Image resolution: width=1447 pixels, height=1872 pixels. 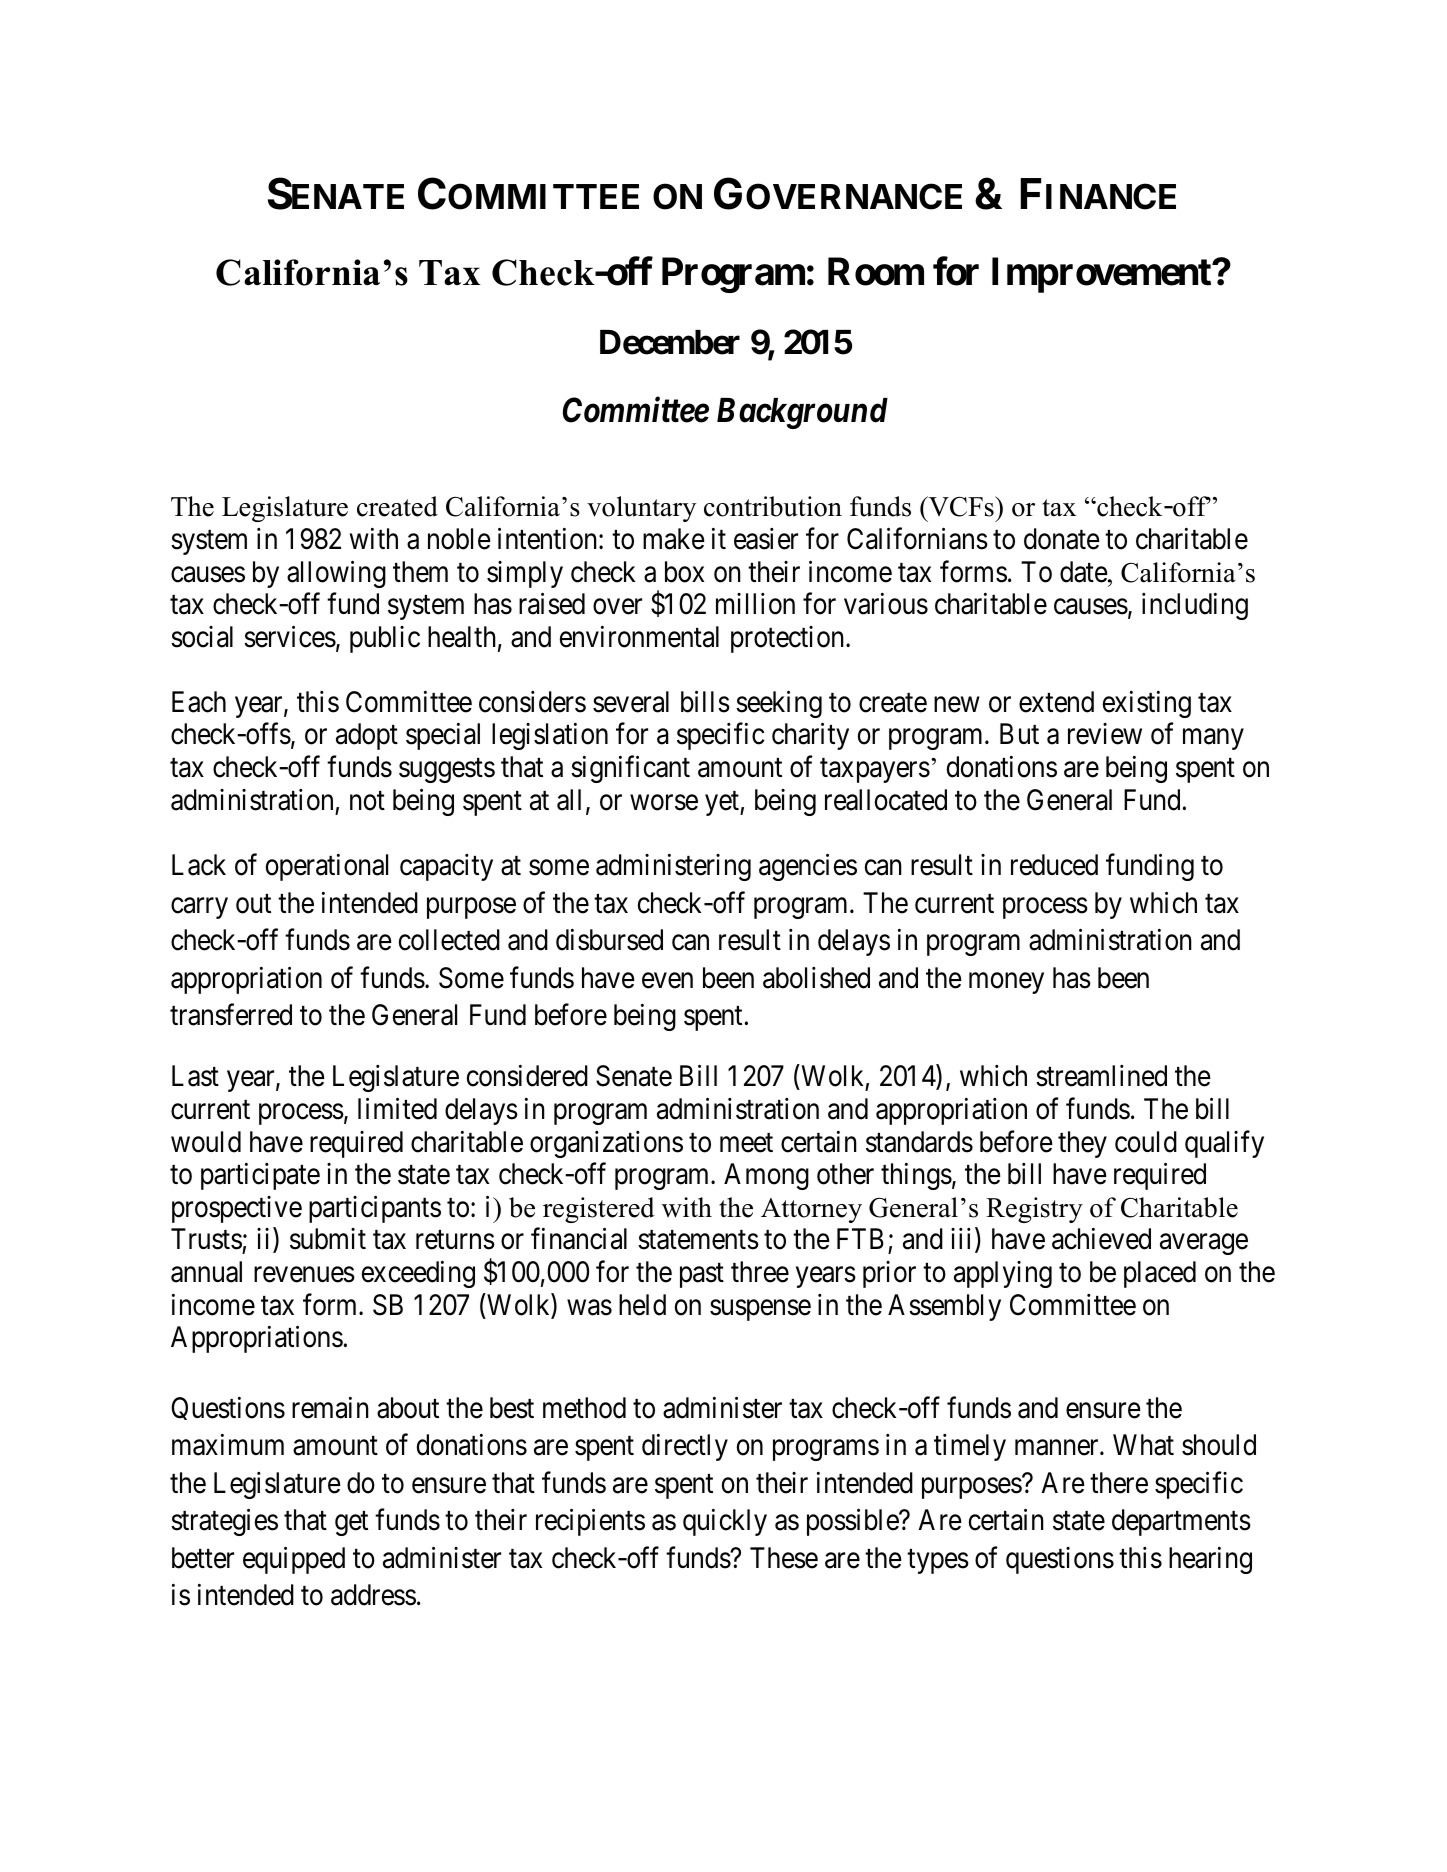 What do you see at coordinates (1160, 1274) in the screenshot?
I see `placed` at bounding box center [1160, 1274].
